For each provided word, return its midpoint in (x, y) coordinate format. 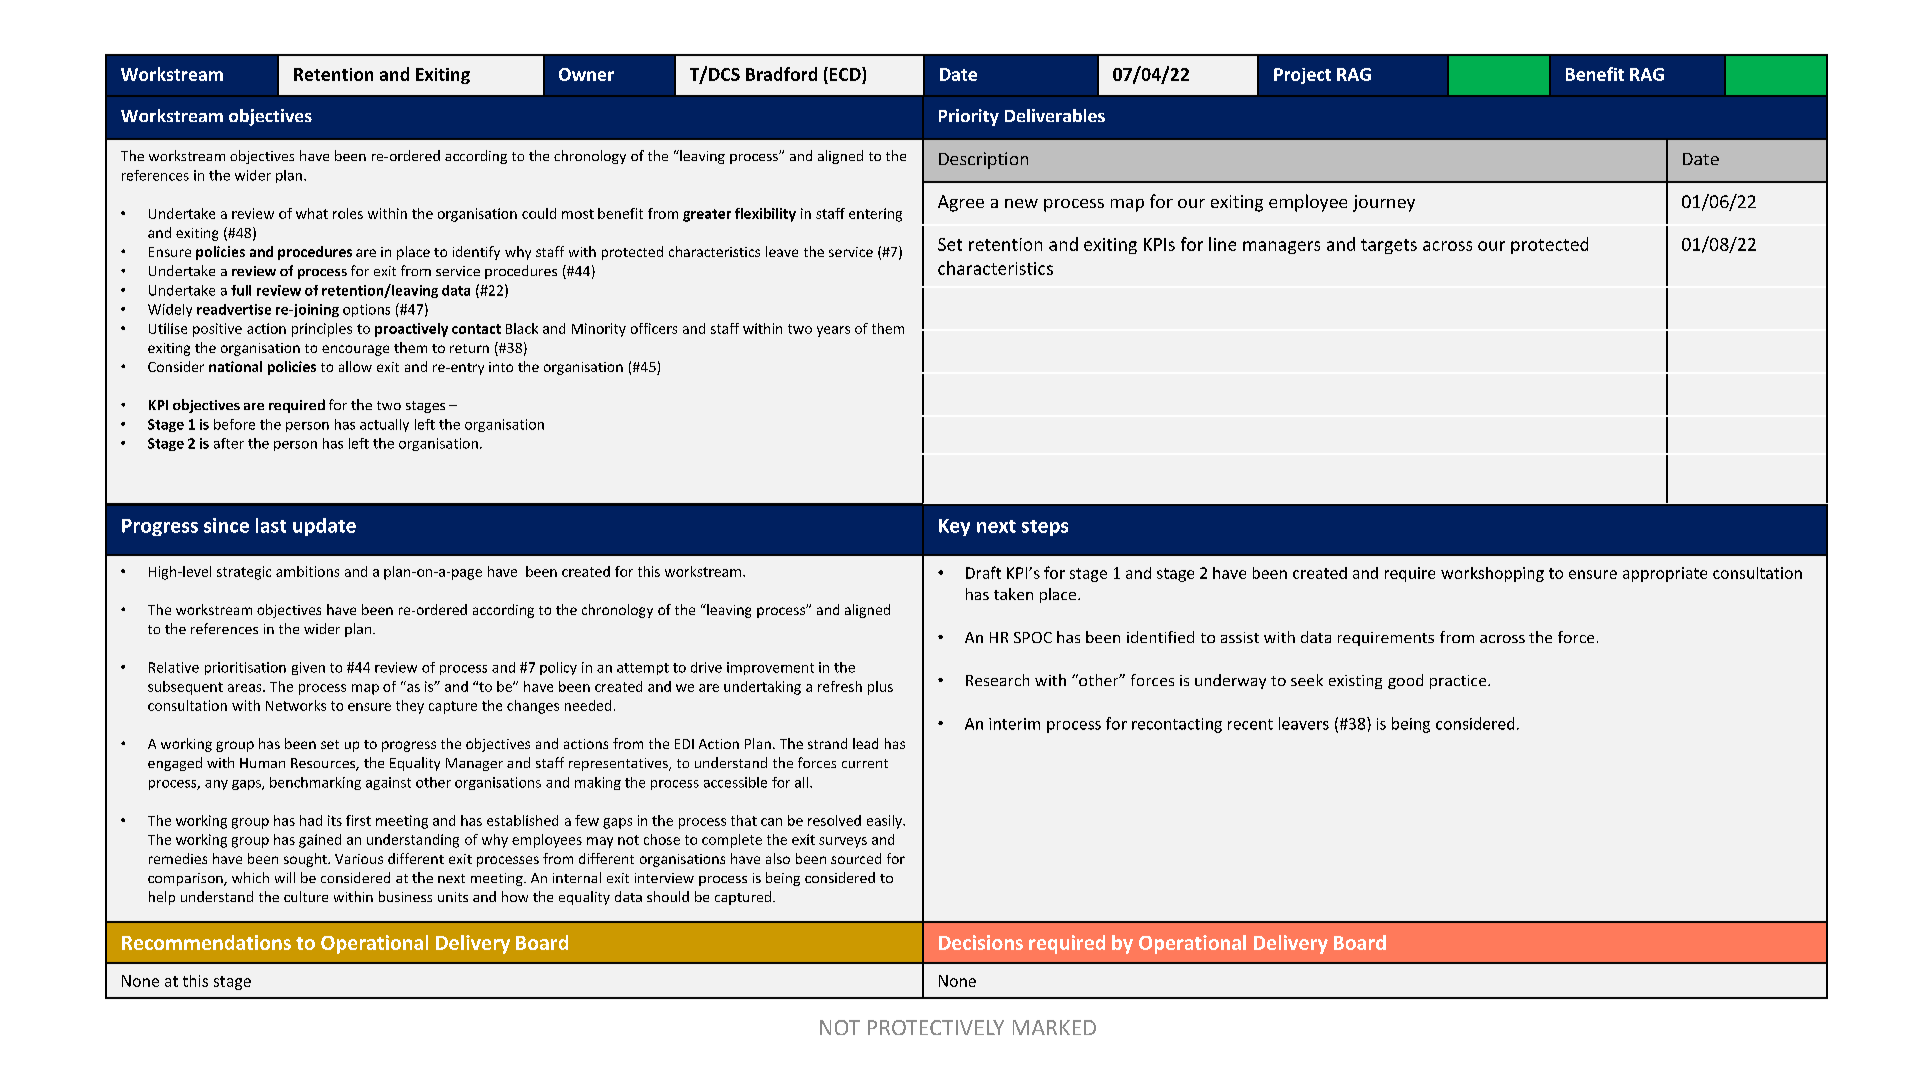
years (833, 331)
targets (1389, 246)
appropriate (1665, 574)
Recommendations (206, 942)
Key (954, 527)
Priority (969, 117)
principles (322, 330)
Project (1302, 76)
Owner (586, 74)
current (865, 763)
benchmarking (315, 783)
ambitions (307, 571)
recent (1250, 724)
